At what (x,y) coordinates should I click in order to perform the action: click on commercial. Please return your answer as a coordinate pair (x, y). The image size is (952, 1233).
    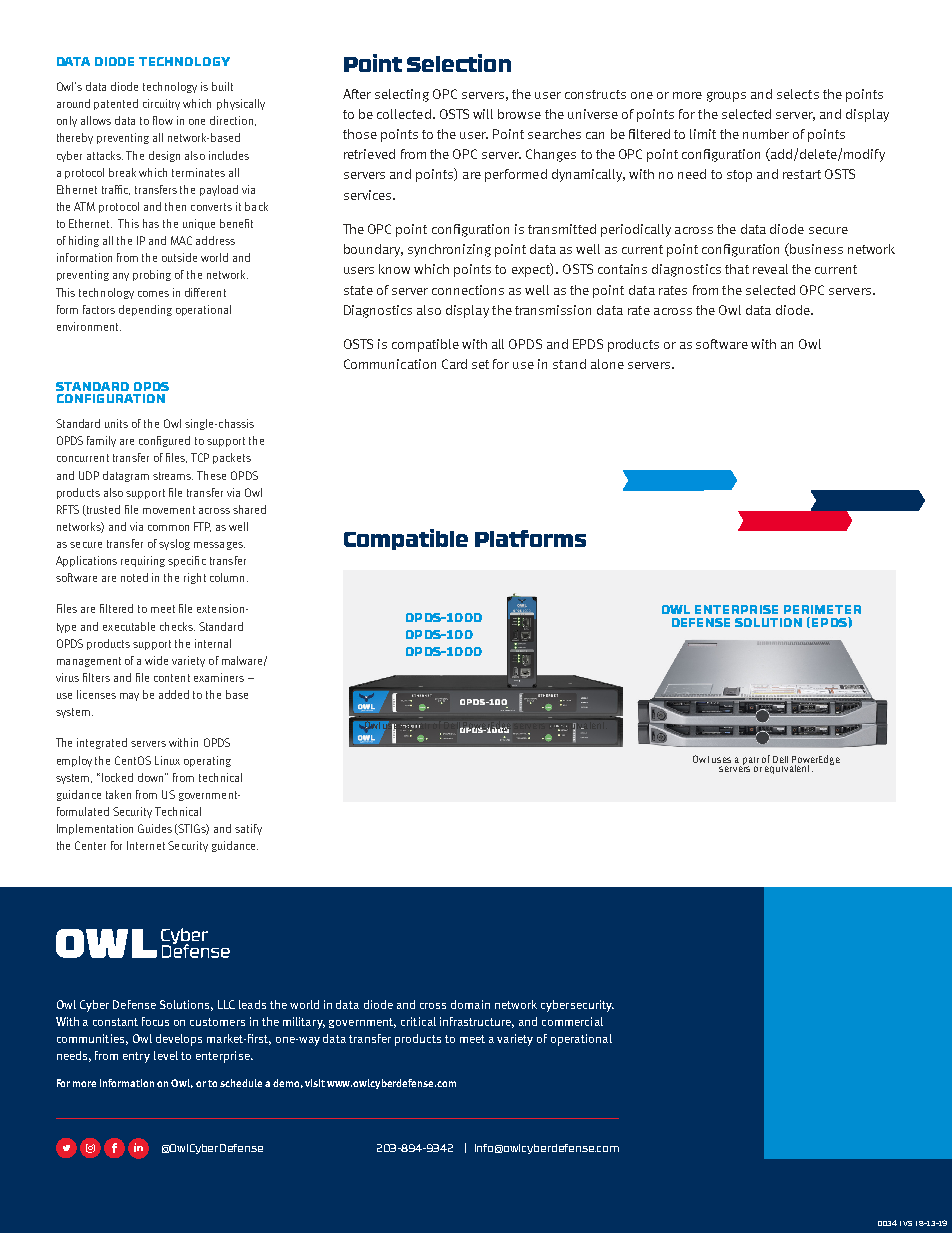
    Looking at the image, I should click on (572, 1021).
